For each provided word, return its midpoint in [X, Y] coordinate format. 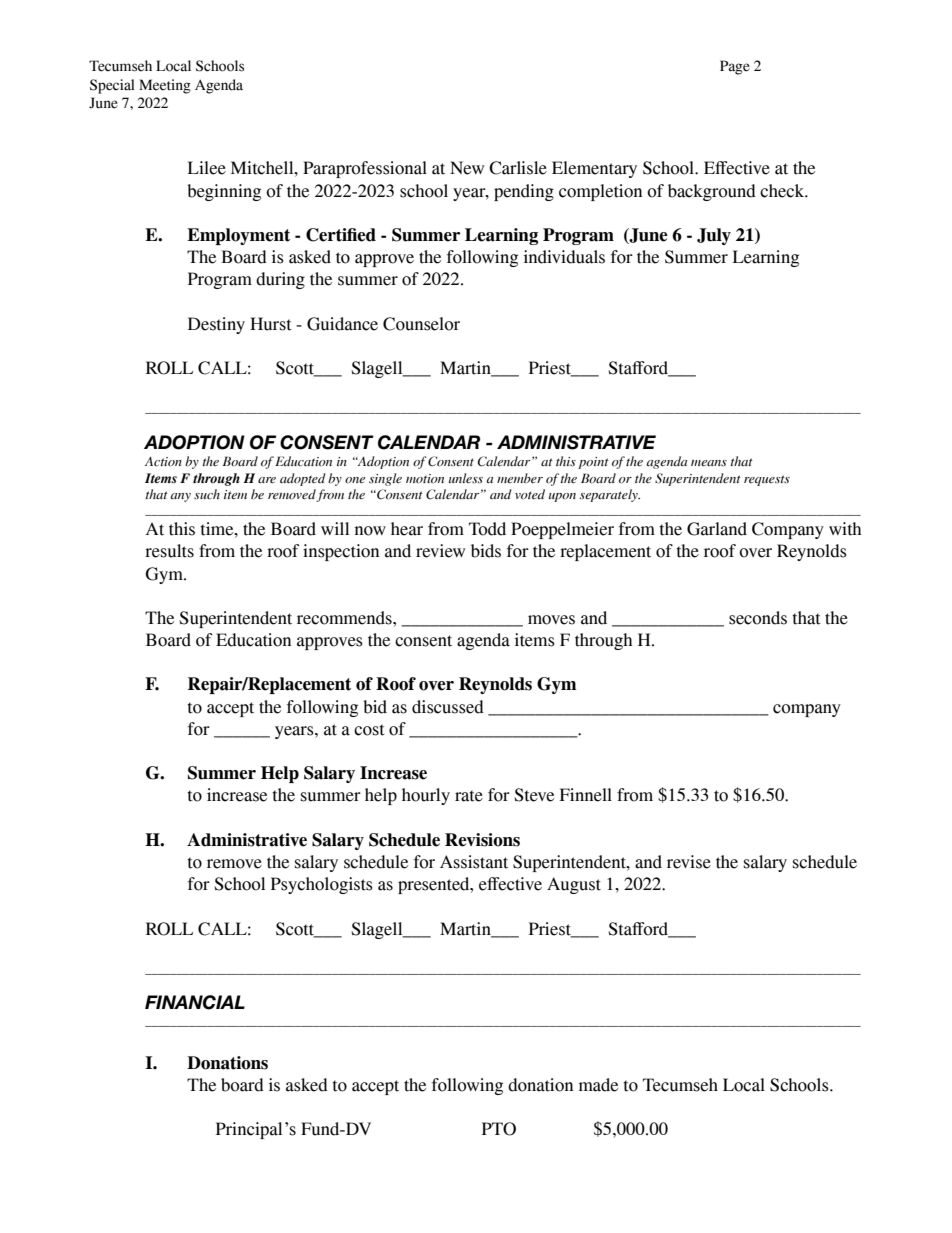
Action [163, 461]
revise [689, 862]
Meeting [165, 86]
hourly [426, 796]
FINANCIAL [195, 1002]
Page [735, 67]
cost [369, 730]
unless [466, 478]
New [467, 168]
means [709, 463]
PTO [499, 1129]
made [598, 1085]
